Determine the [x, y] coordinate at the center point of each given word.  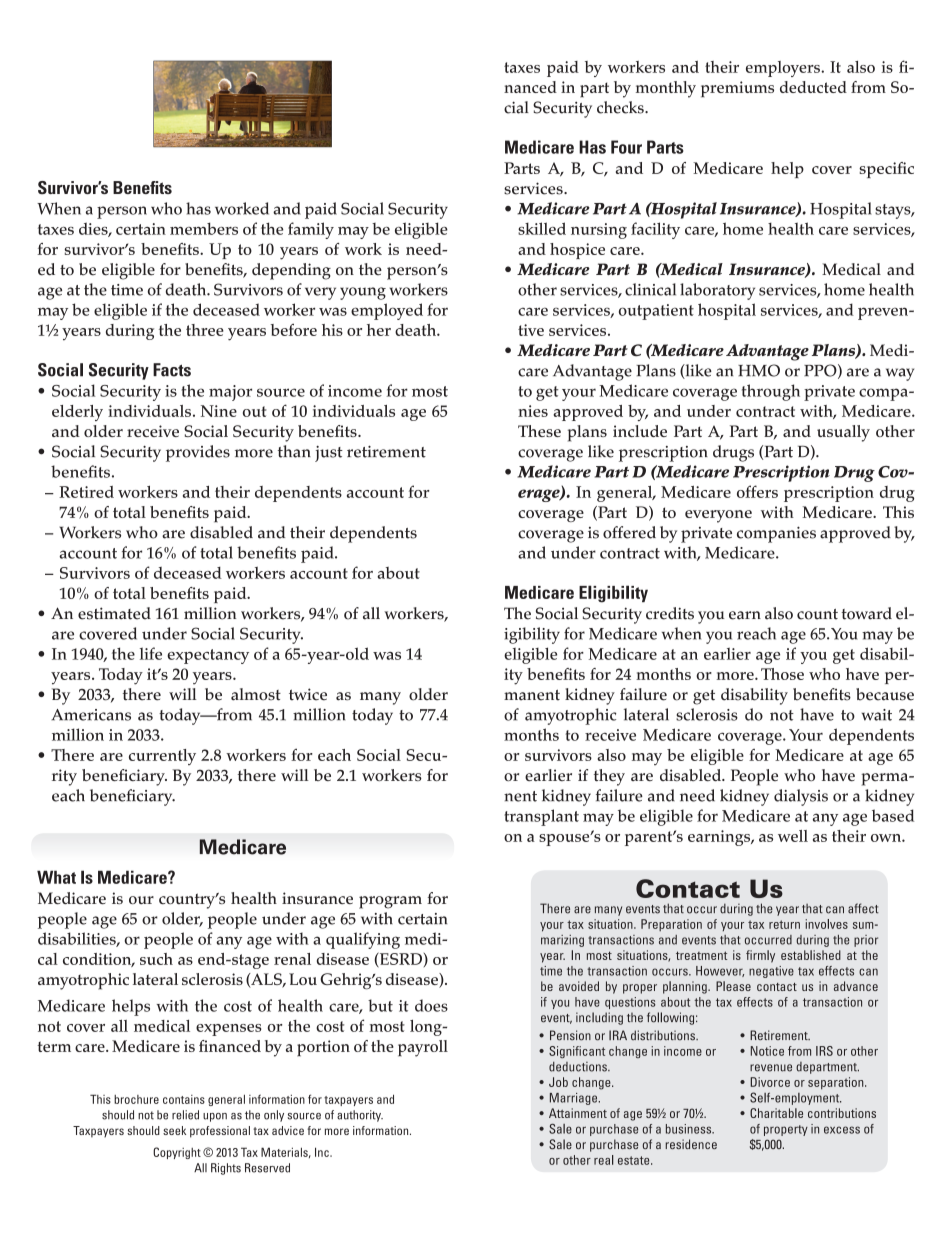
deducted [813, 87]
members [204, 228]
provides [198, 453]
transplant [541, 817]
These [539, 431]
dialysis [801, 797]
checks [621, 107]
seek [174, 1130]
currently [162, 757]
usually [843, 433]
